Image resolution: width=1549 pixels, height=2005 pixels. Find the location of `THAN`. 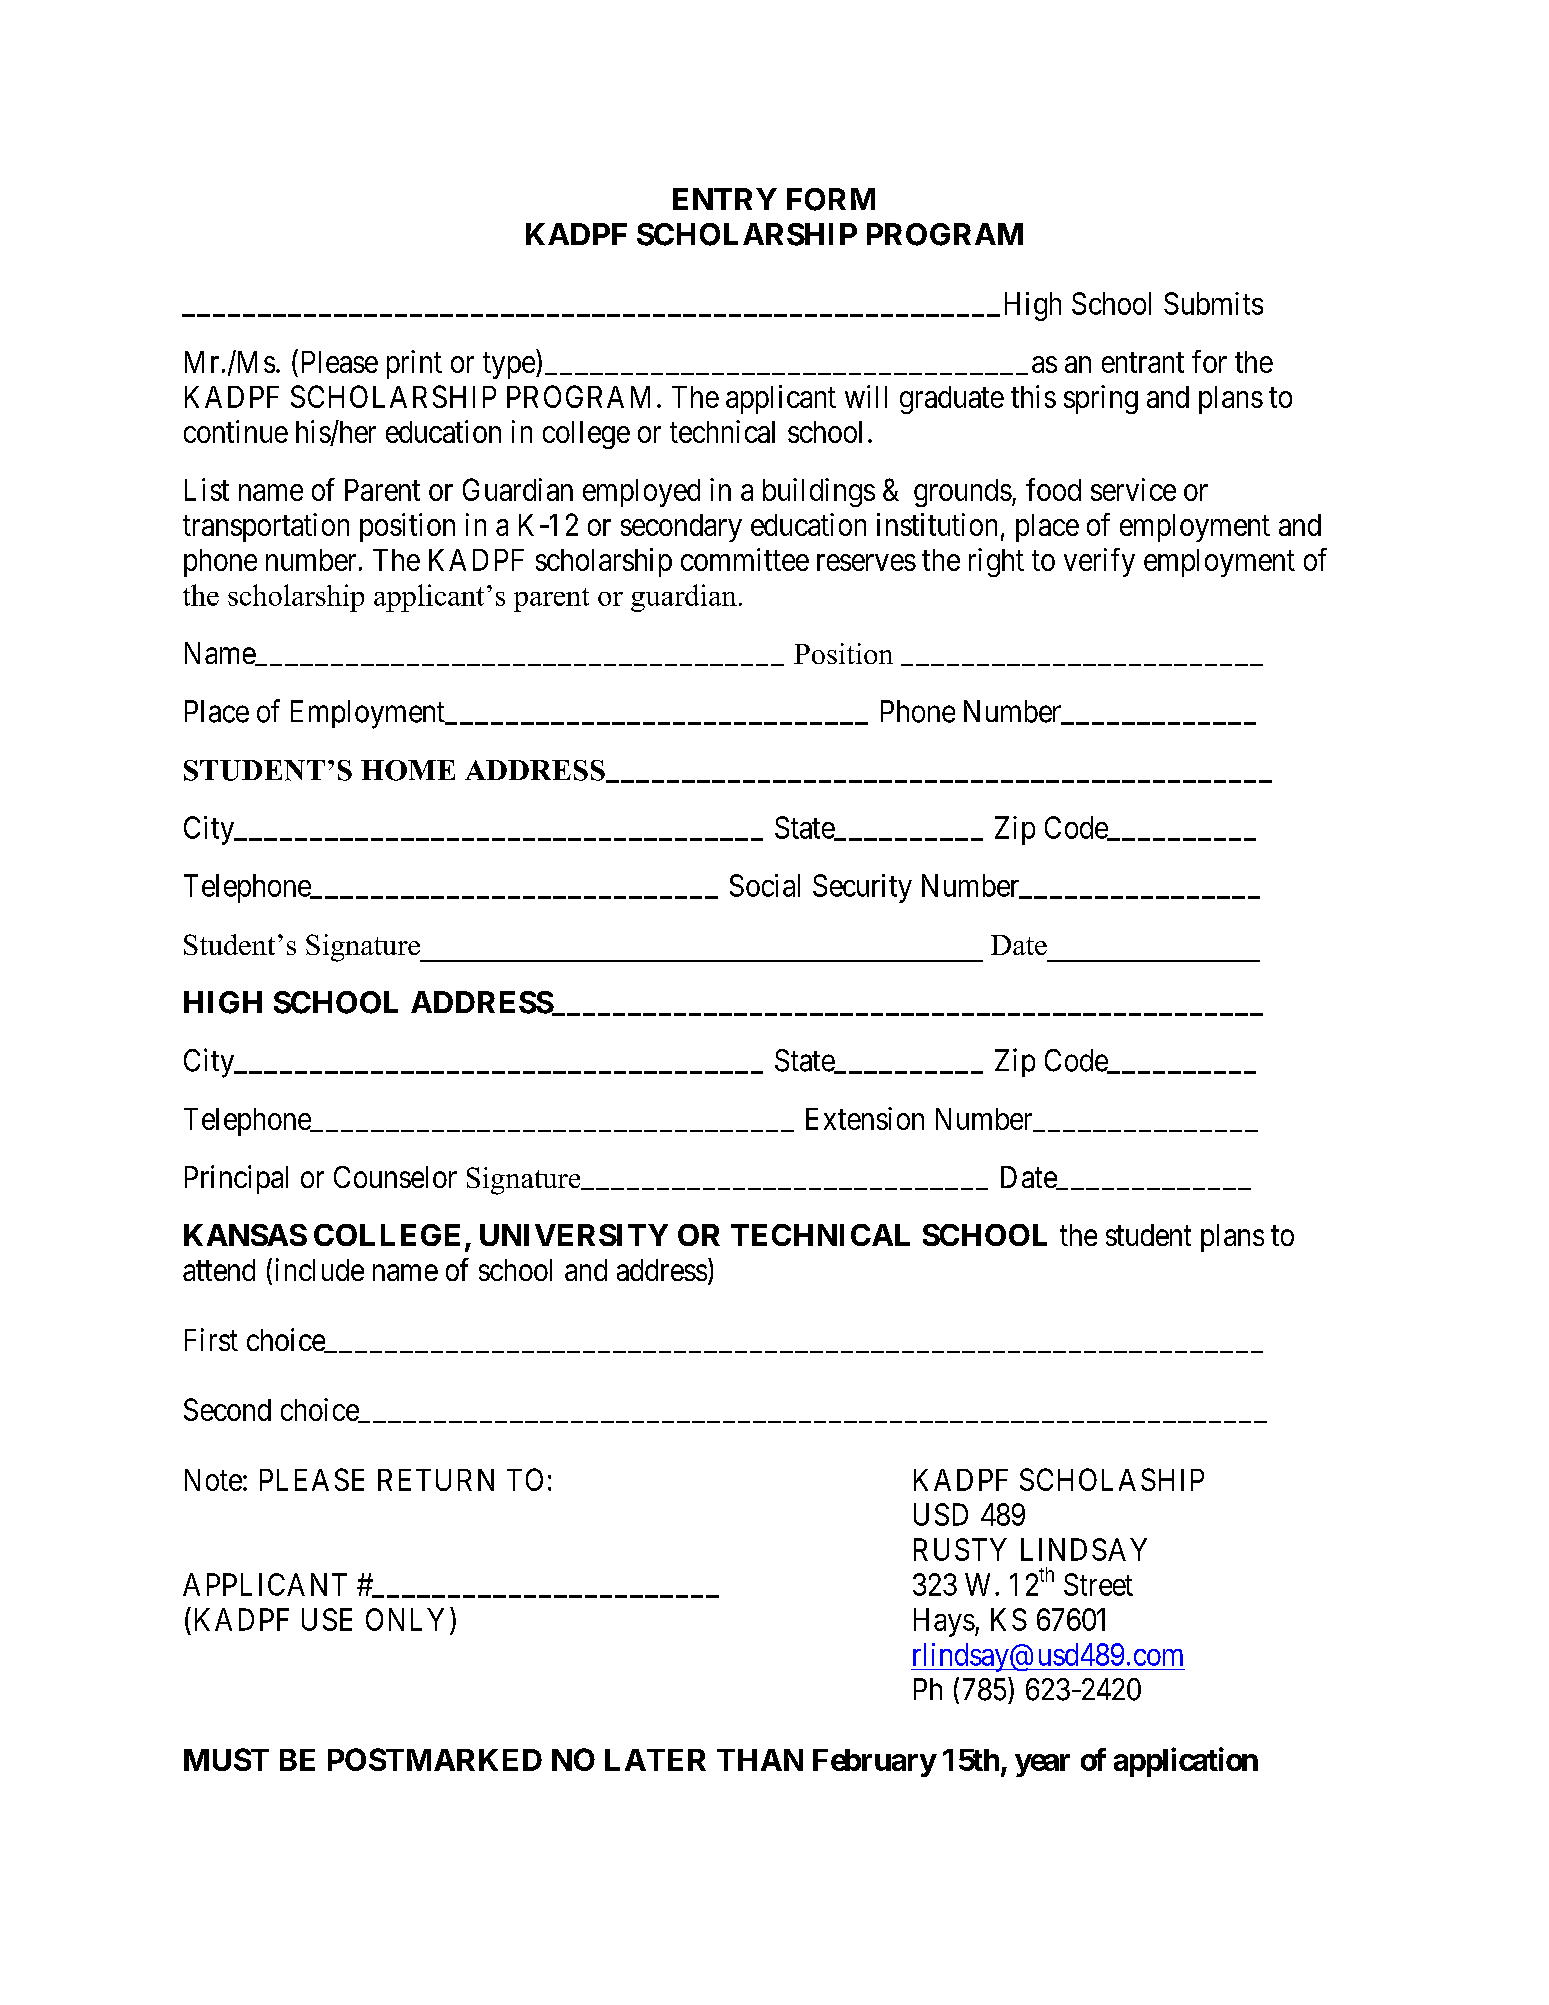

THAN is located at coordinates (760, 1760).
